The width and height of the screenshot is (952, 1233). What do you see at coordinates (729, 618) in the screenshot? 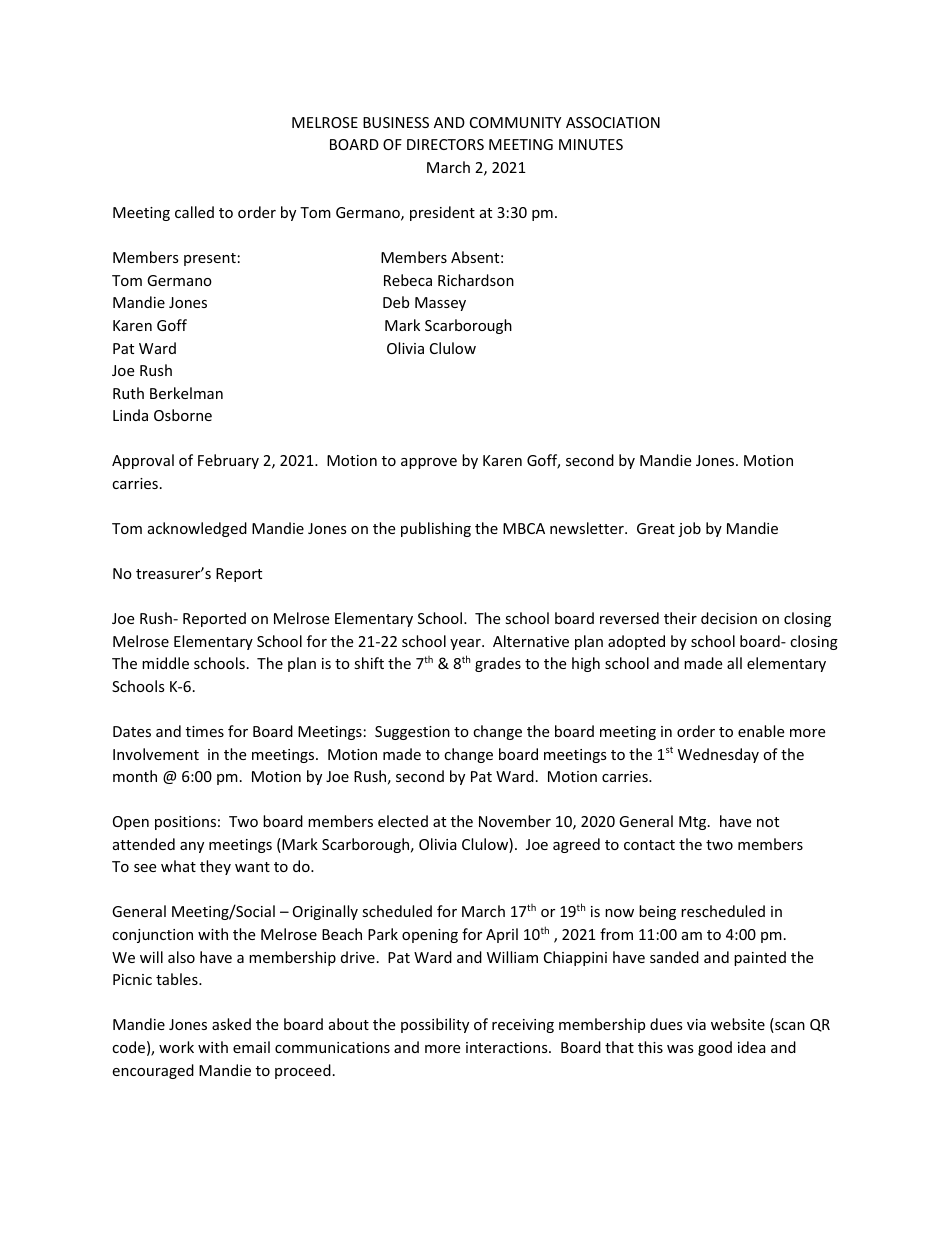
I see `decision` at bounding box center [729, 618].
